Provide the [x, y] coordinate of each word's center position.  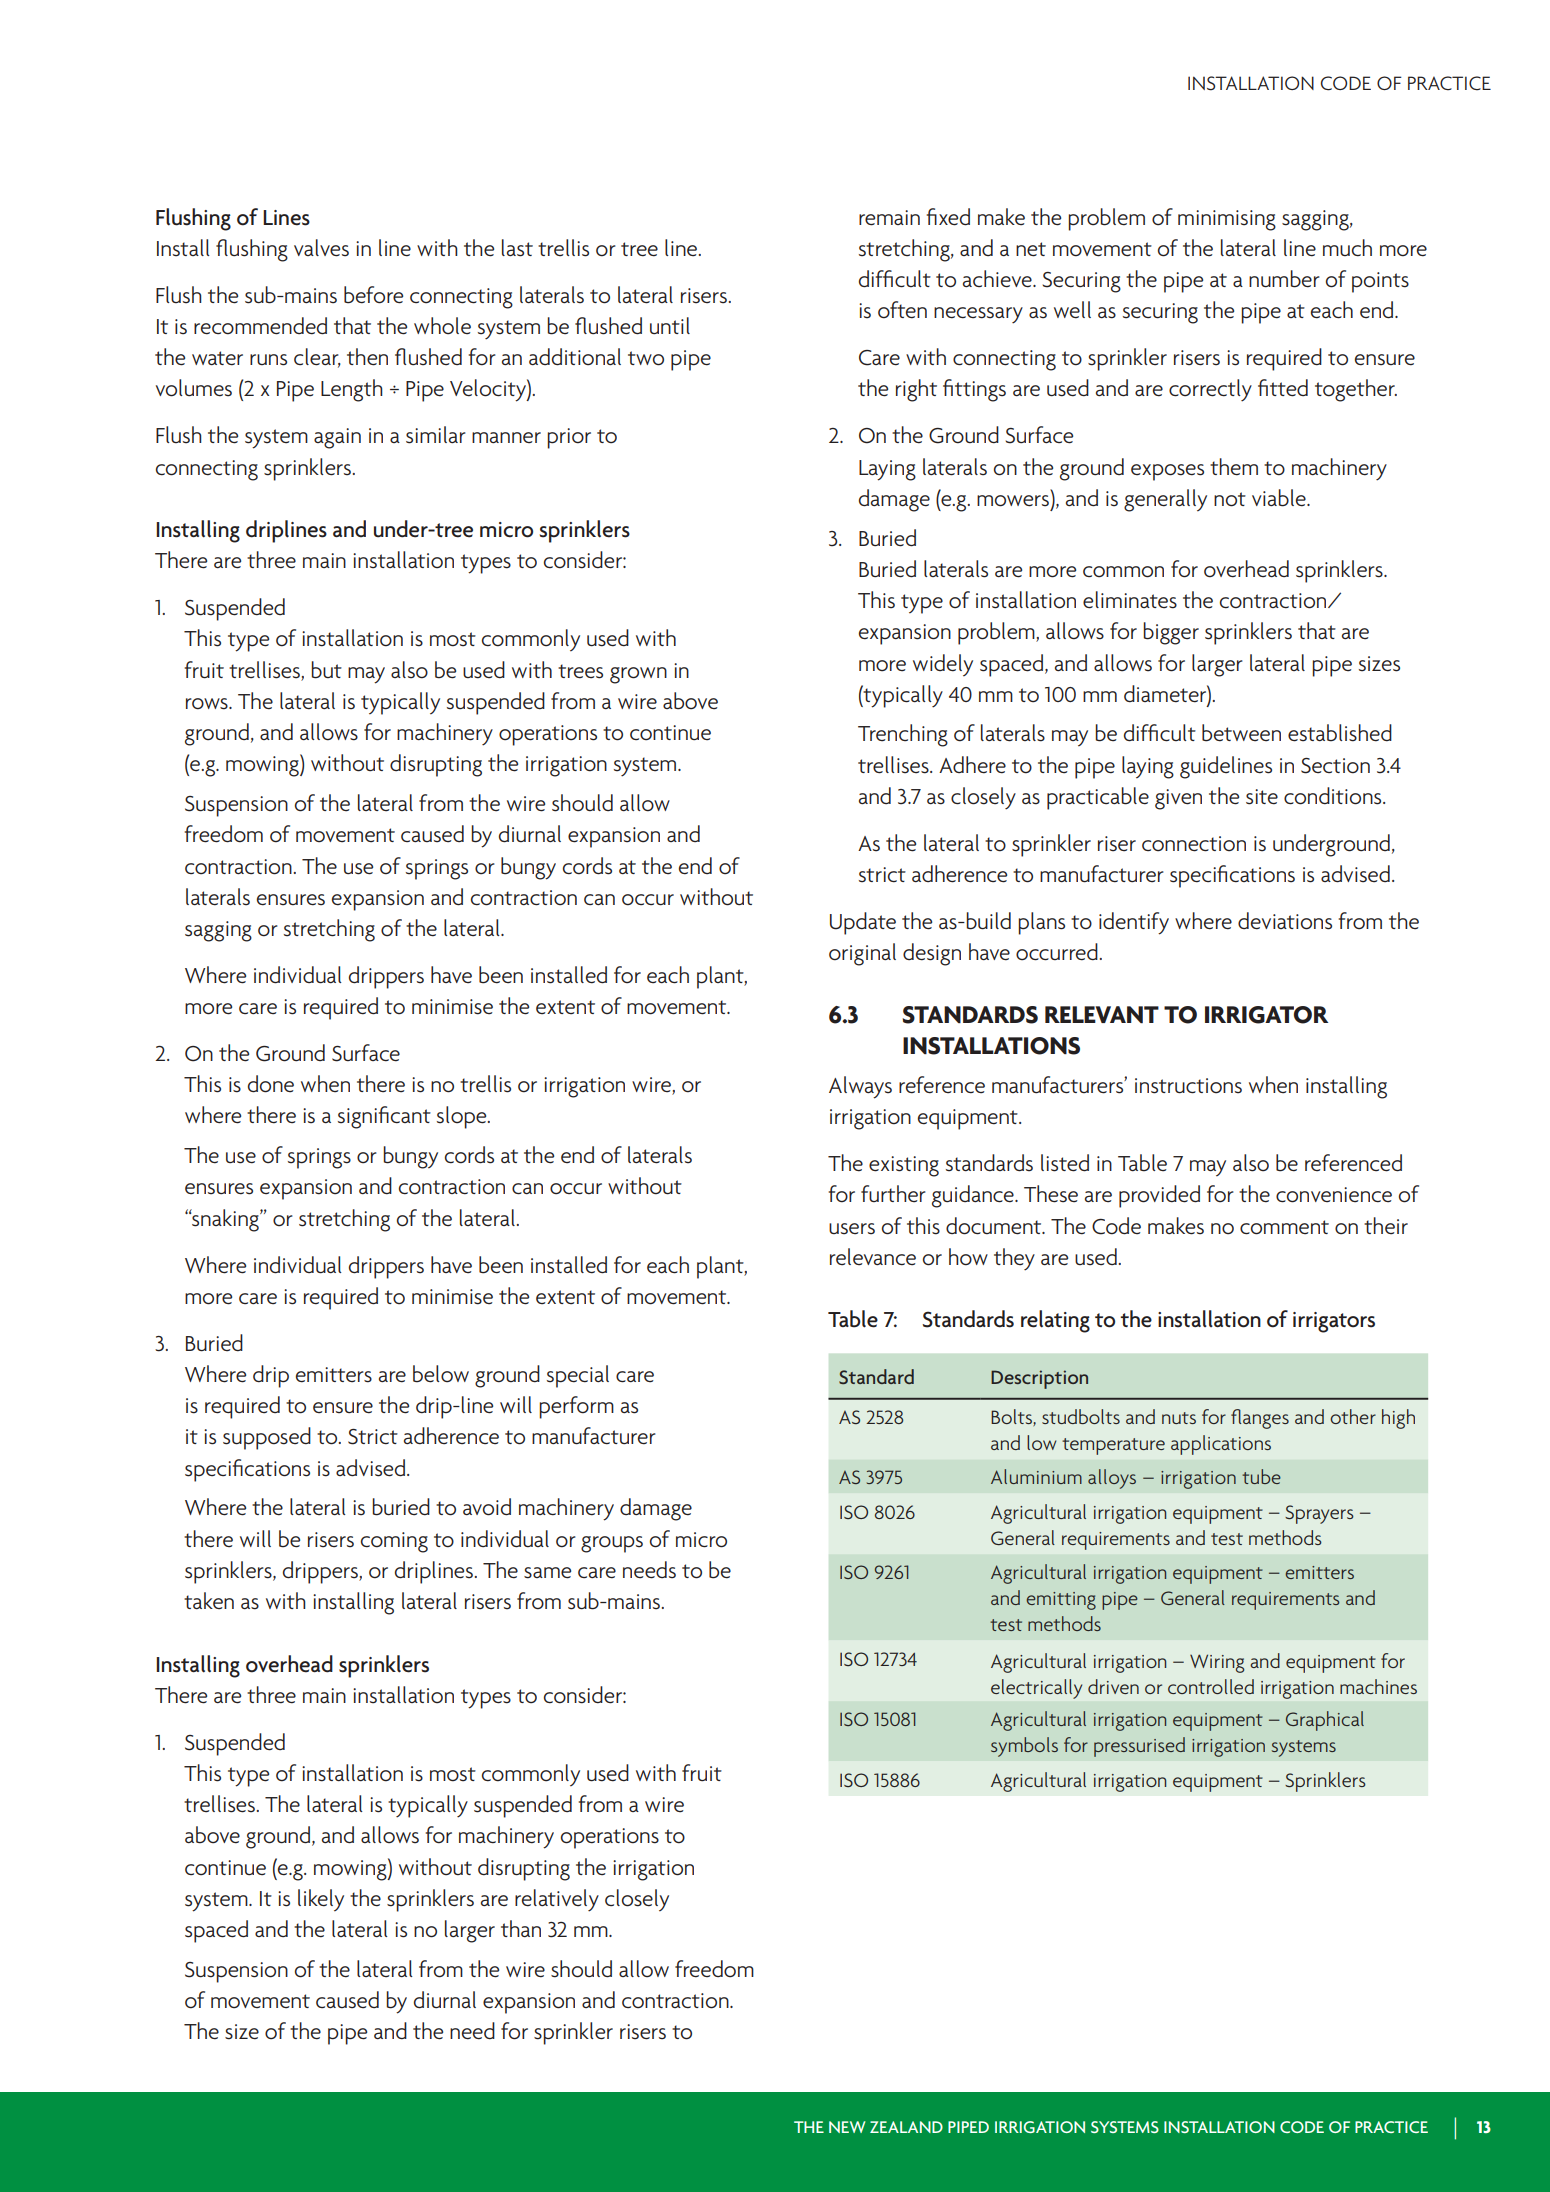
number [1284, 279]
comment [1284, 1227]
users [852, 1229]
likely [321, 1900]
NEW [847, 2127]
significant [384, 1117]
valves [321, 248]
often [902, 310]
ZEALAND [906, 2127]
